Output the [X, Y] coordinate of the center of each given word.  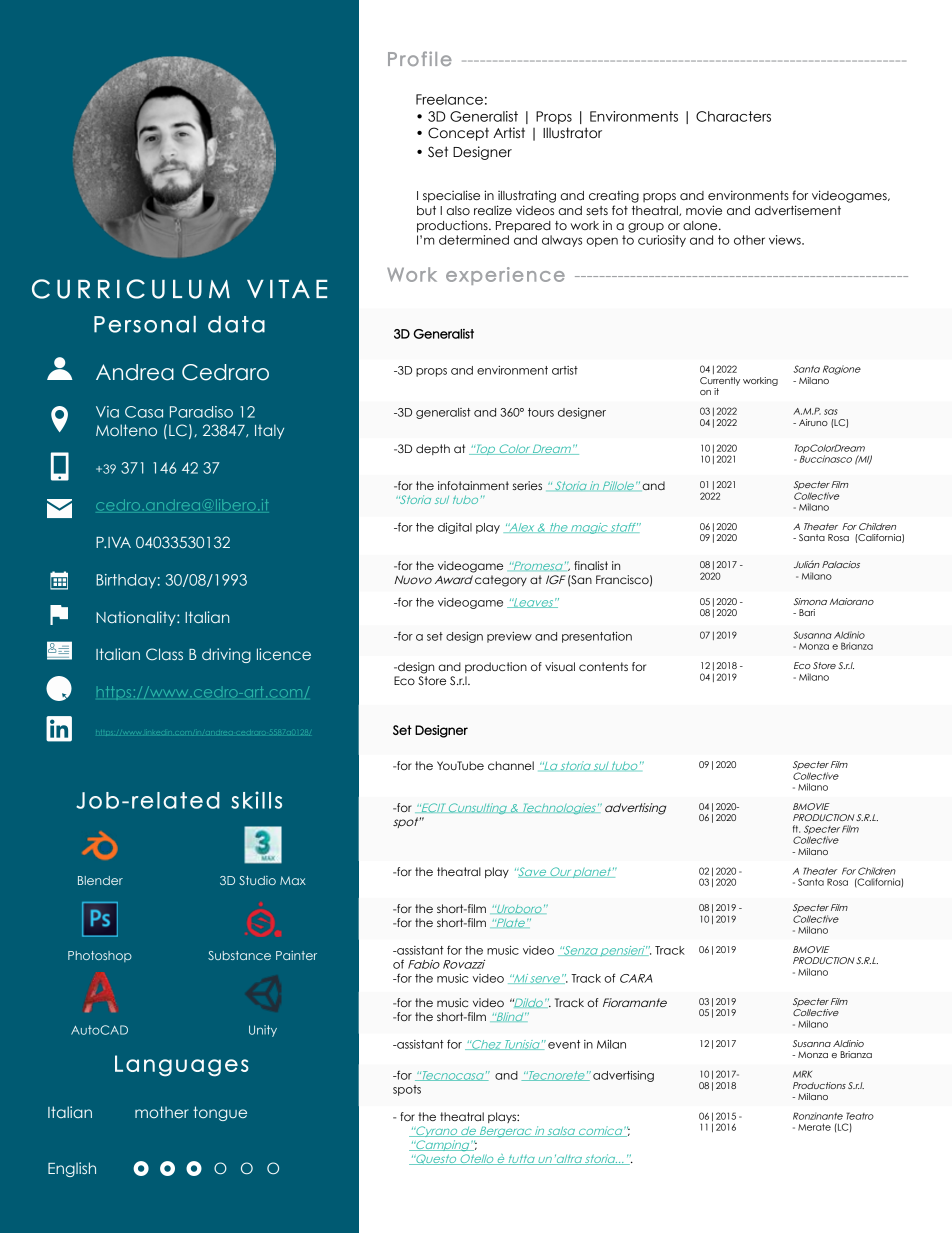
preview [509, 637]
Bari [807, 612]
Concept [458, 134]
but [426, 211]
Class [164, 654]
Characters [733, 116]
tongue [220, 1113]
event [564, 1044]
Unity [263, 1031]
